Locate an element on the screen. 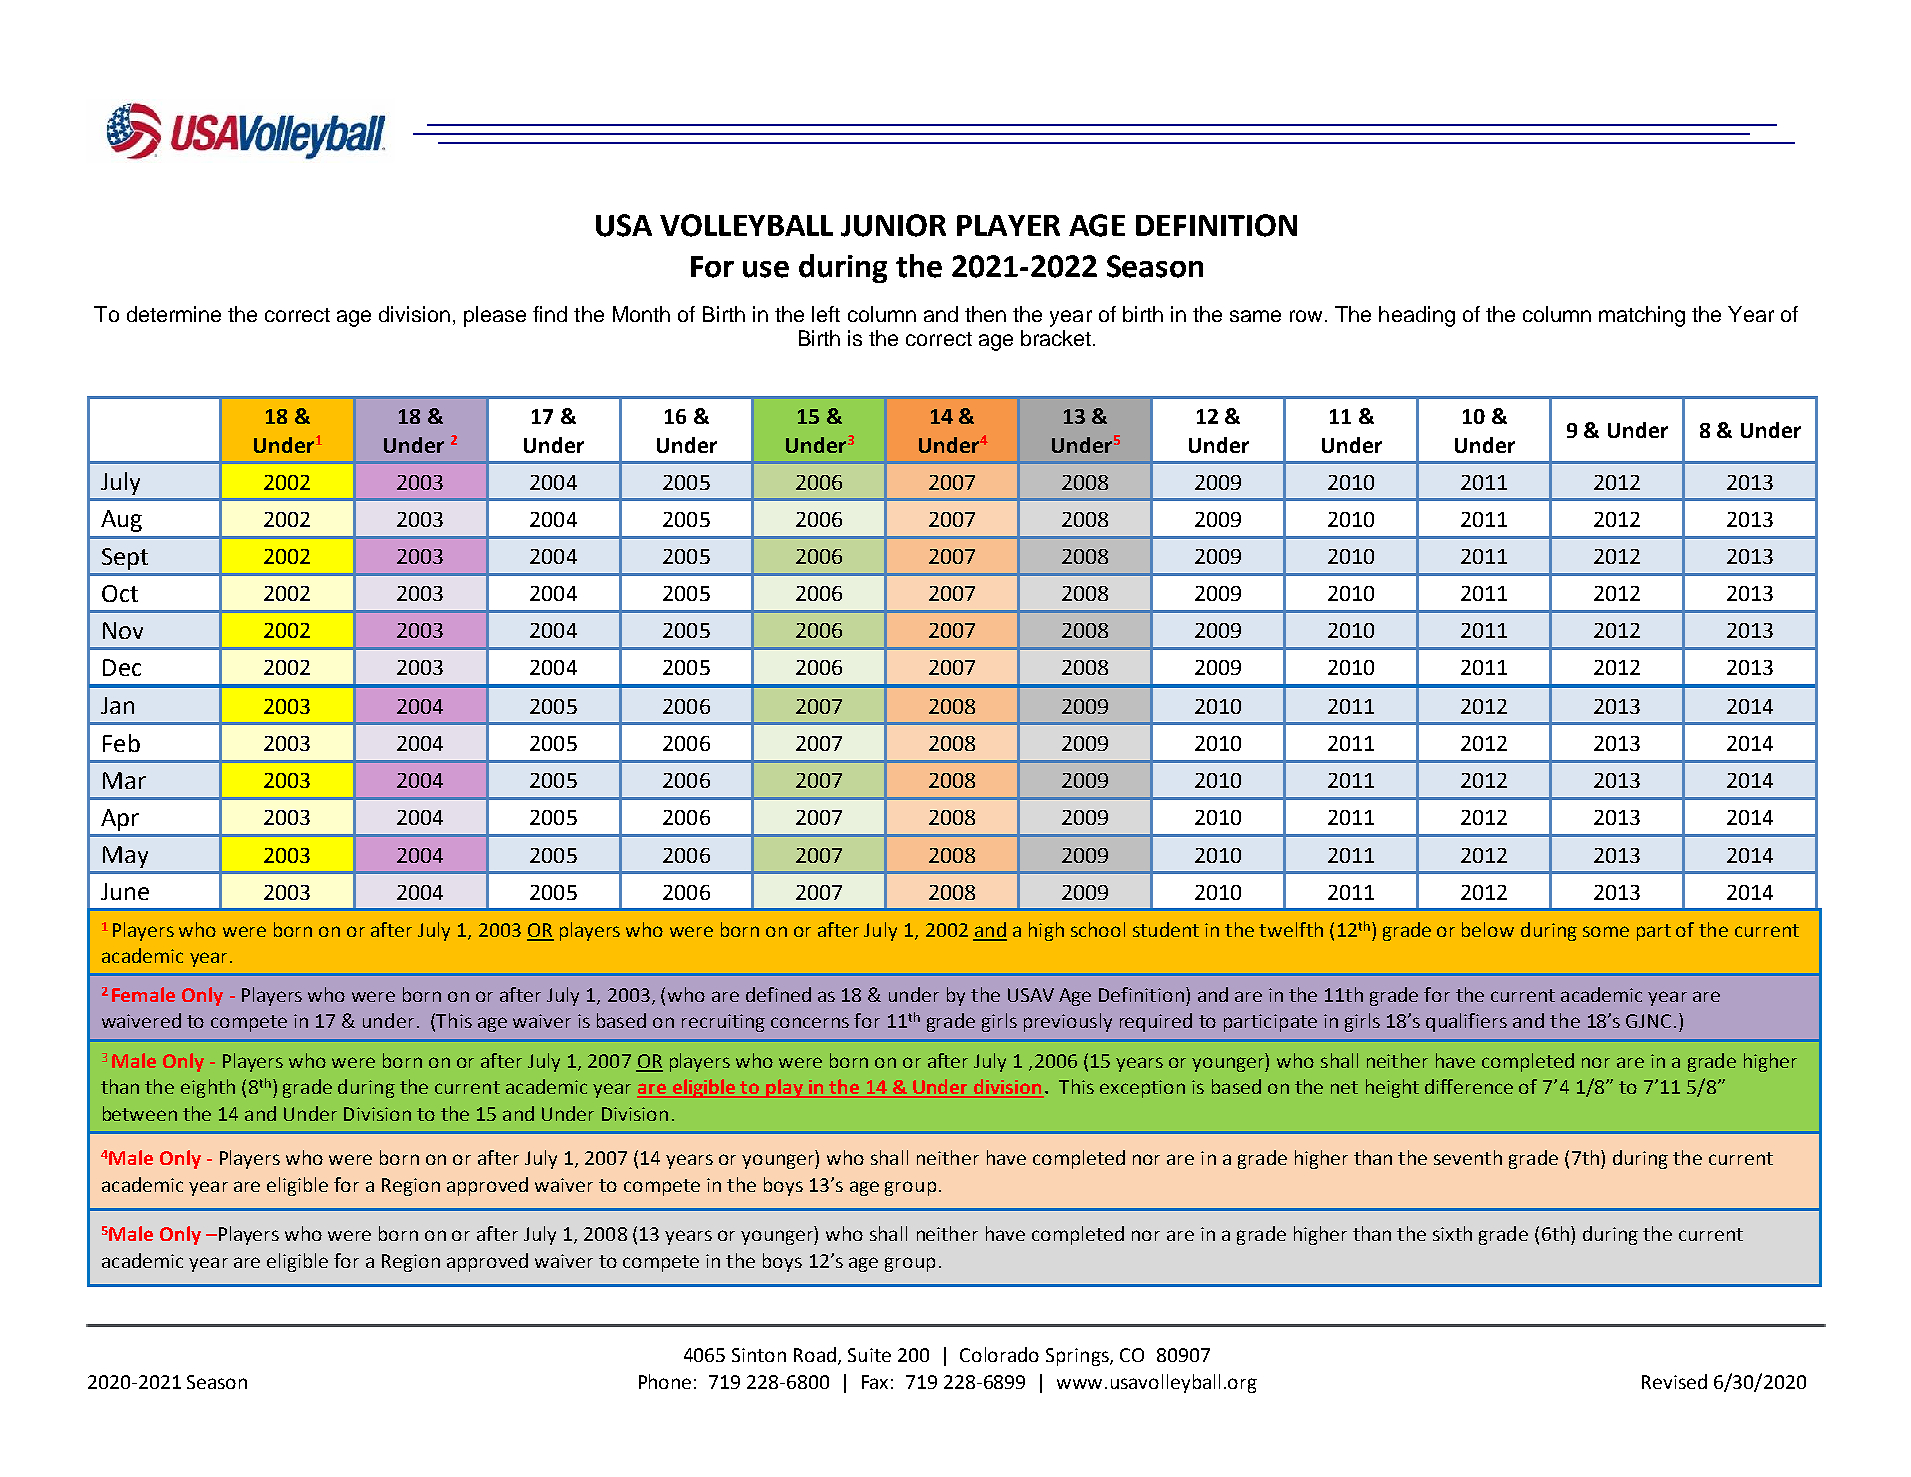  Nov is located at coordinates (123, 630).
